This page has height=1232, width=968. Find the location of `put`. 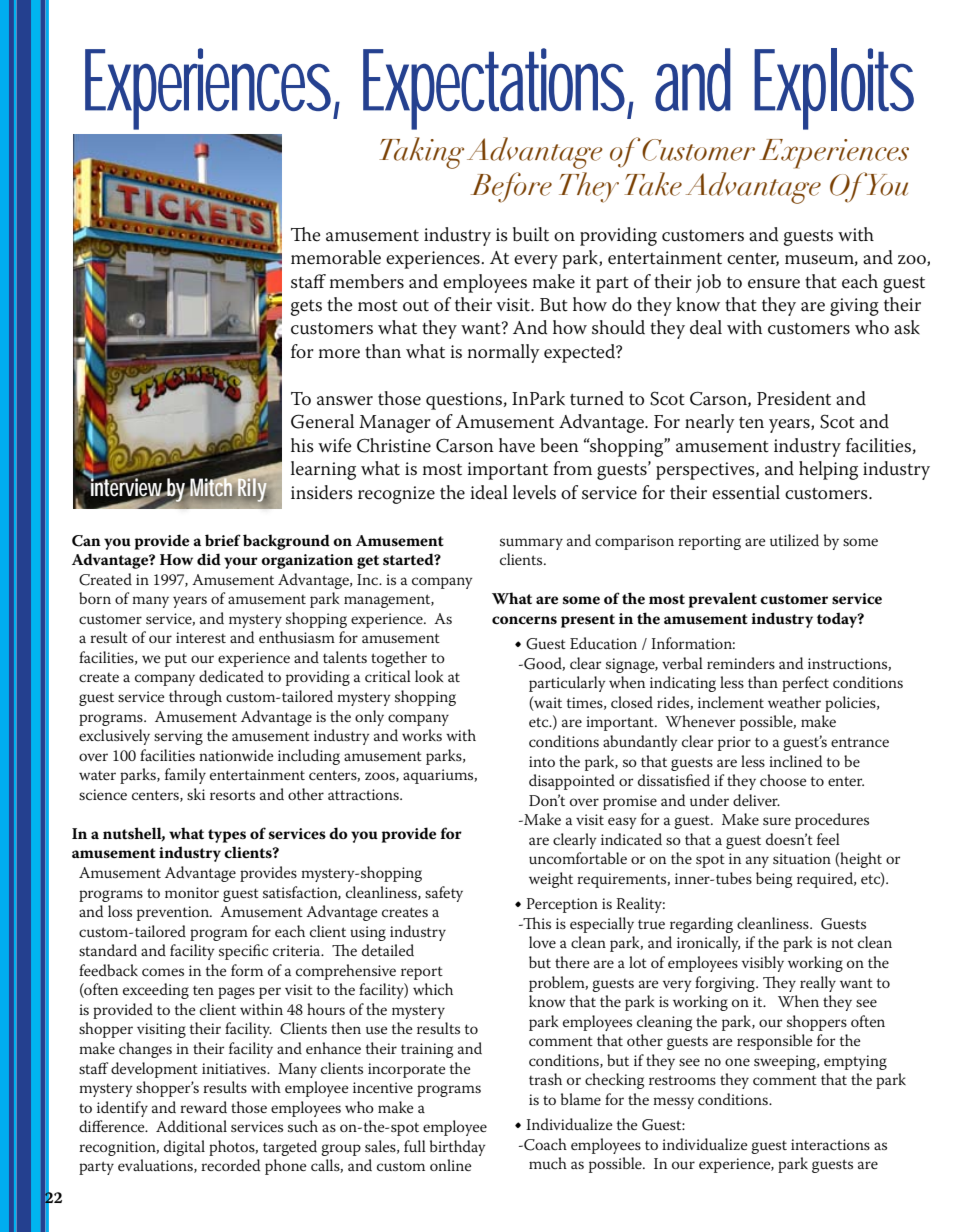

put is located at coordinates (176, 660).
